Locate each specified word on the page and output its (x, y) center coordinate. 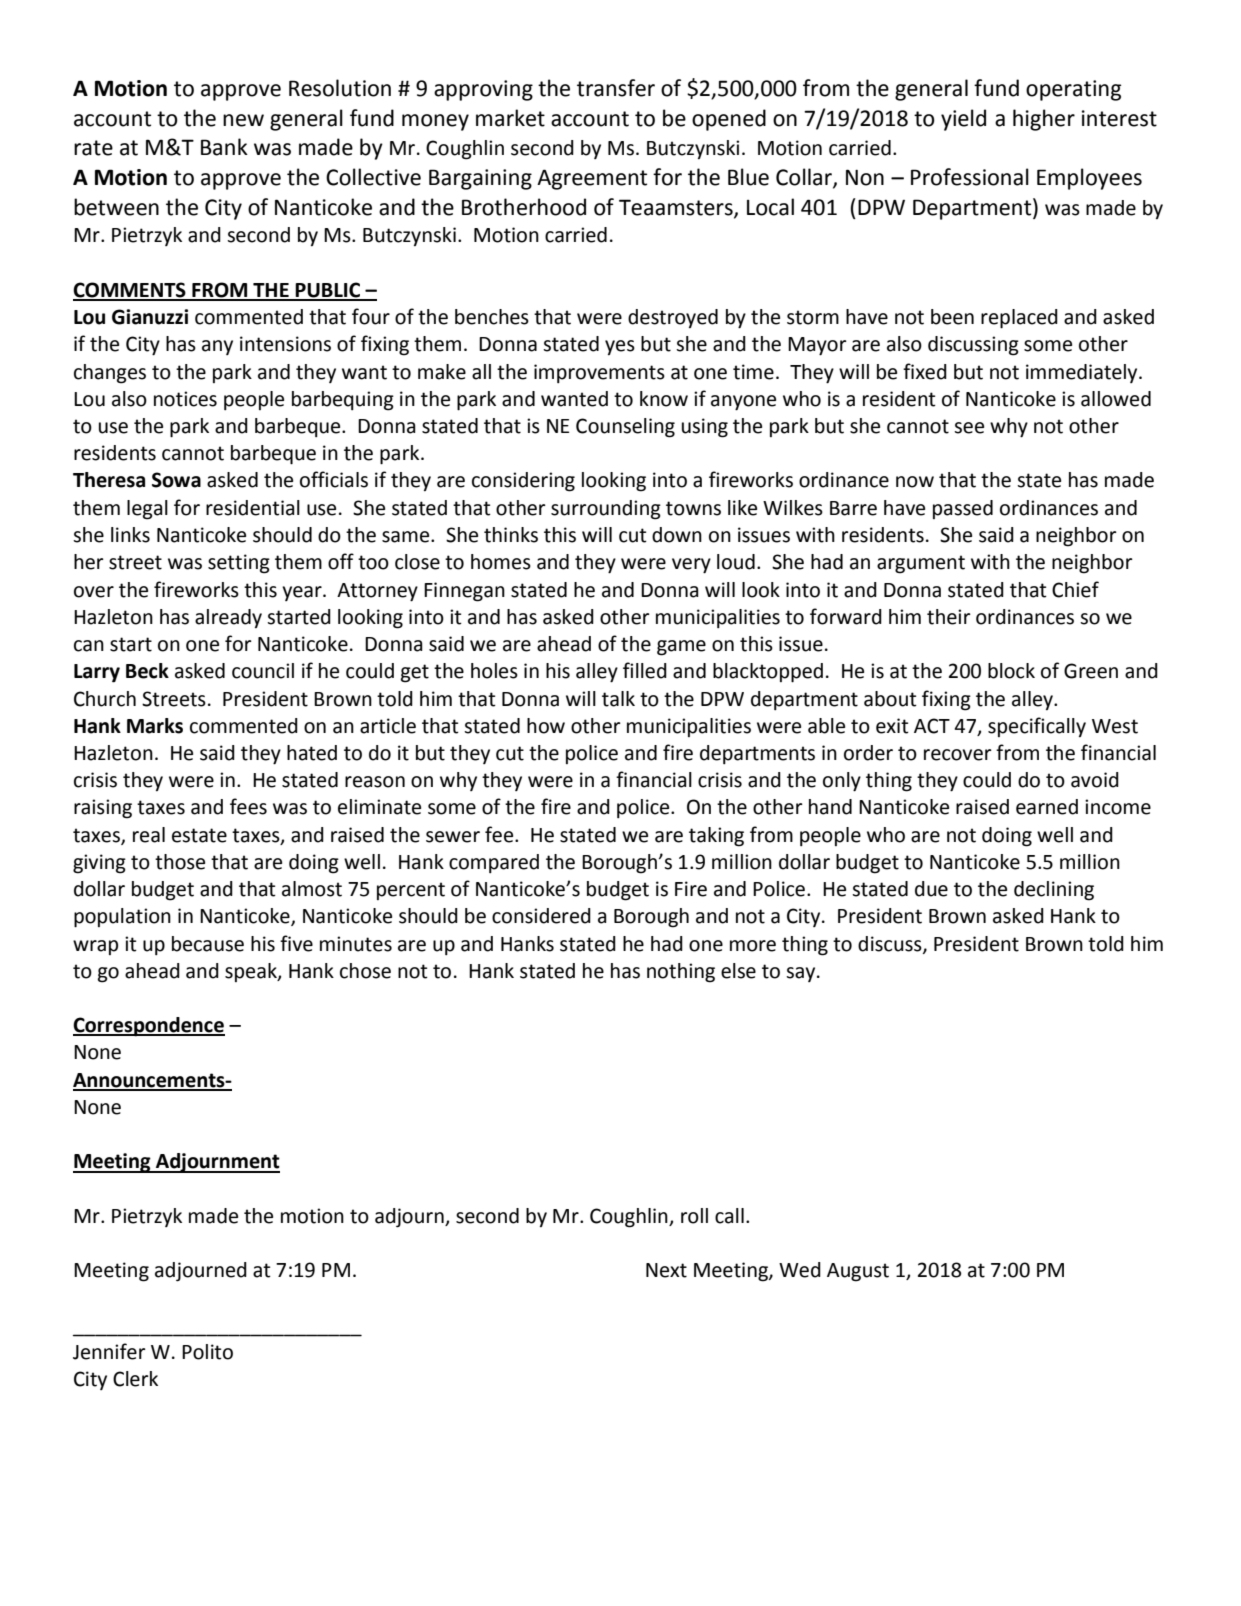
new (243, 120)
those (180, 862)
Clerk (135, 1379)
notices (185, 399)
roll (694, 1216)
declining (1054, 891)
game (681, 648)
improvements (599, 373)
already (228, 618)
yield (963, 120)
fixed (925, 371)
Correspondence (149, 1027)
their (949, 617)
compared (494, 863)
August (858, 1272)
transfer (616, 88)
